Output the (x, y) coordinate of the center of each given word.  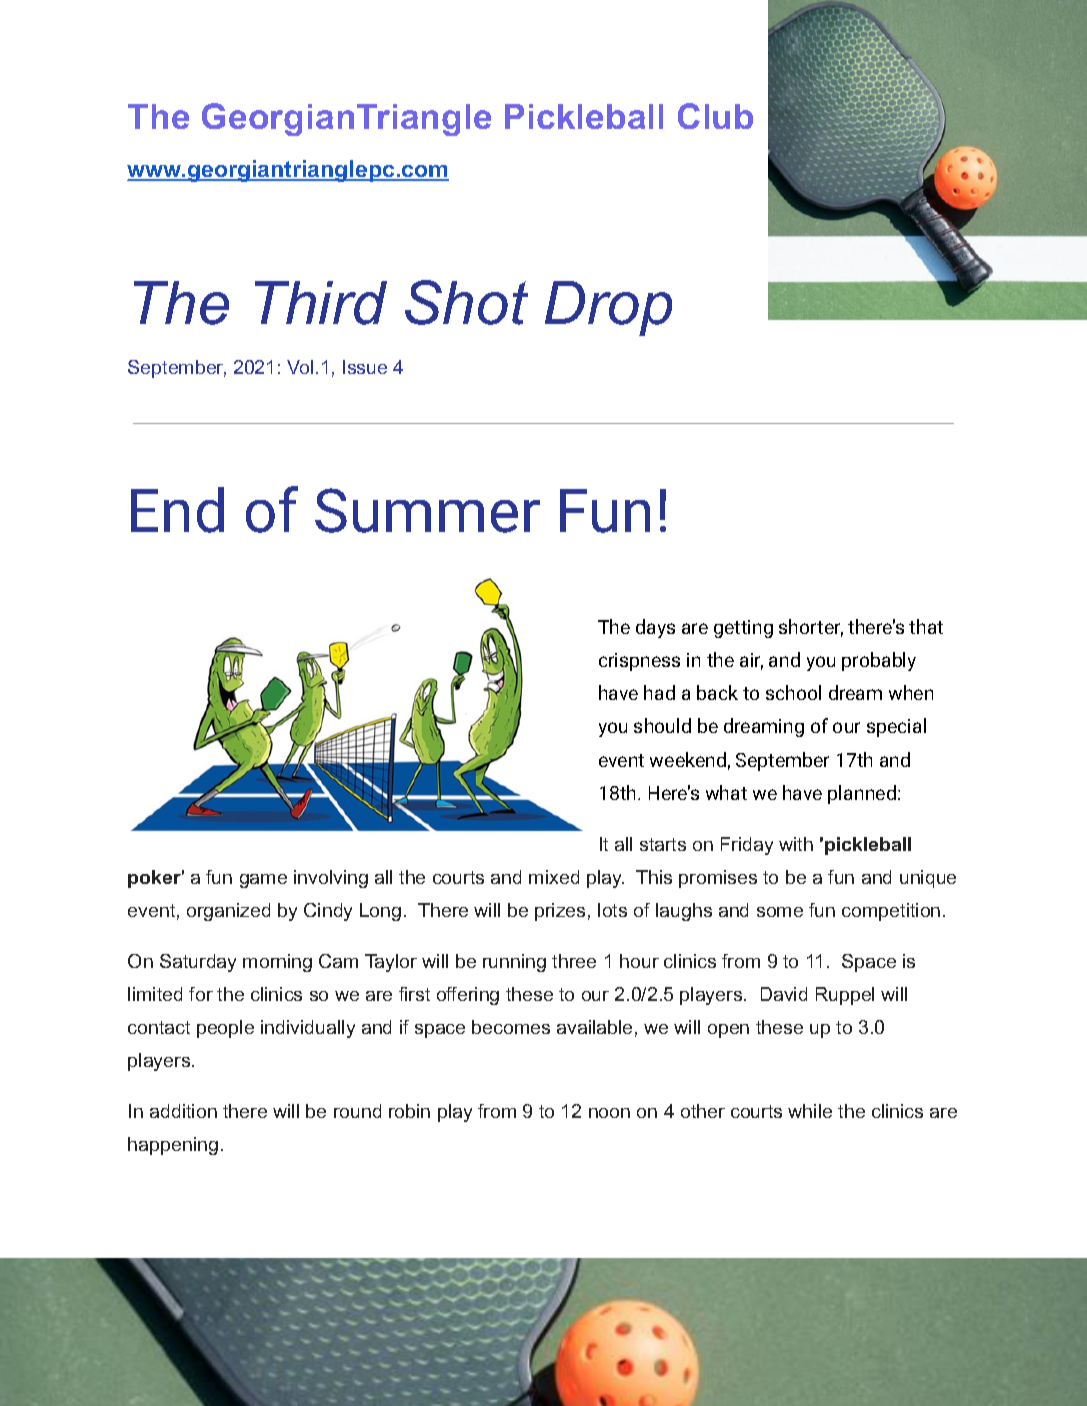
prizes (560, 912)
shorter (811, 628)
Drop (608, 308)
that (926, 626)
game (263, 881)
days (655, 628)
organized (228, 912)
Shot (466, 302)
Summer (427, 510)
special (896, 727)
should (662, 725)
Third (321, 303)
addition (183, 1111)
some (780, 912)
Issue (365, 367)
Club (715, 116)
